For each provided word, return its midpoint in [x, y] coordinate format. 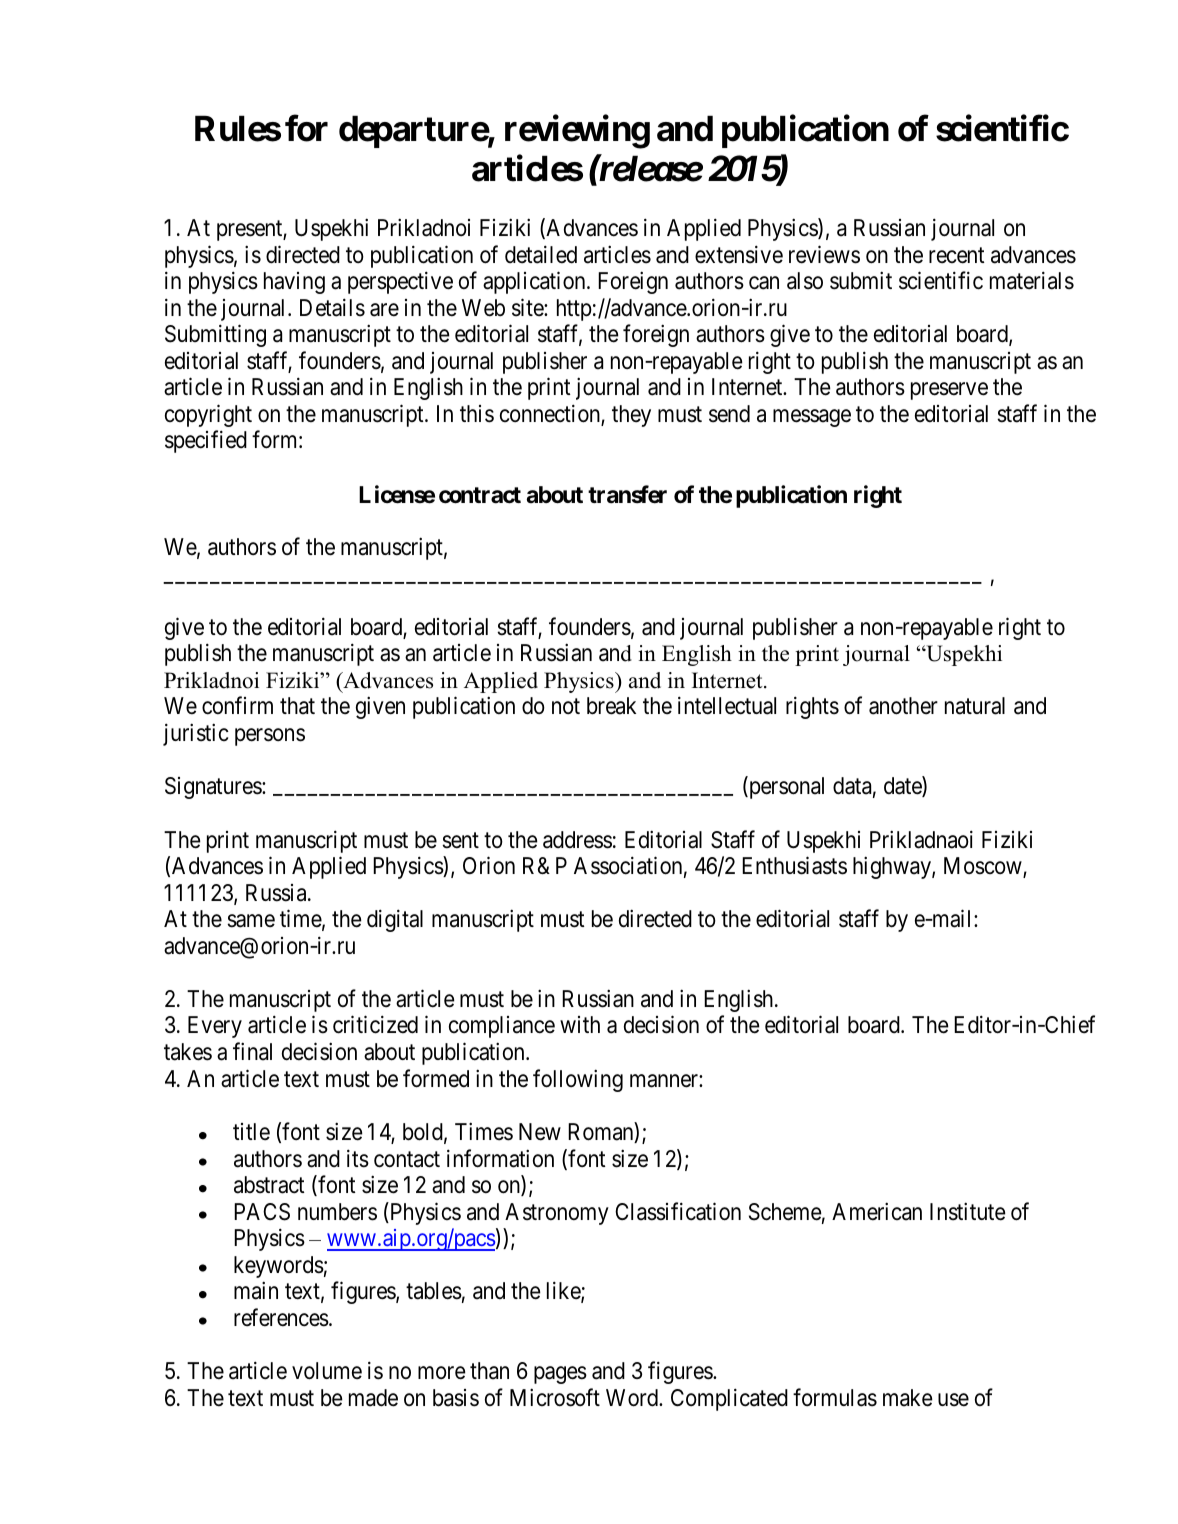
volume [327, 1371]
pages [560, 1375]
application [535, 282]
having [294, 283]
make [908, 1398]
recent [957, 255]
